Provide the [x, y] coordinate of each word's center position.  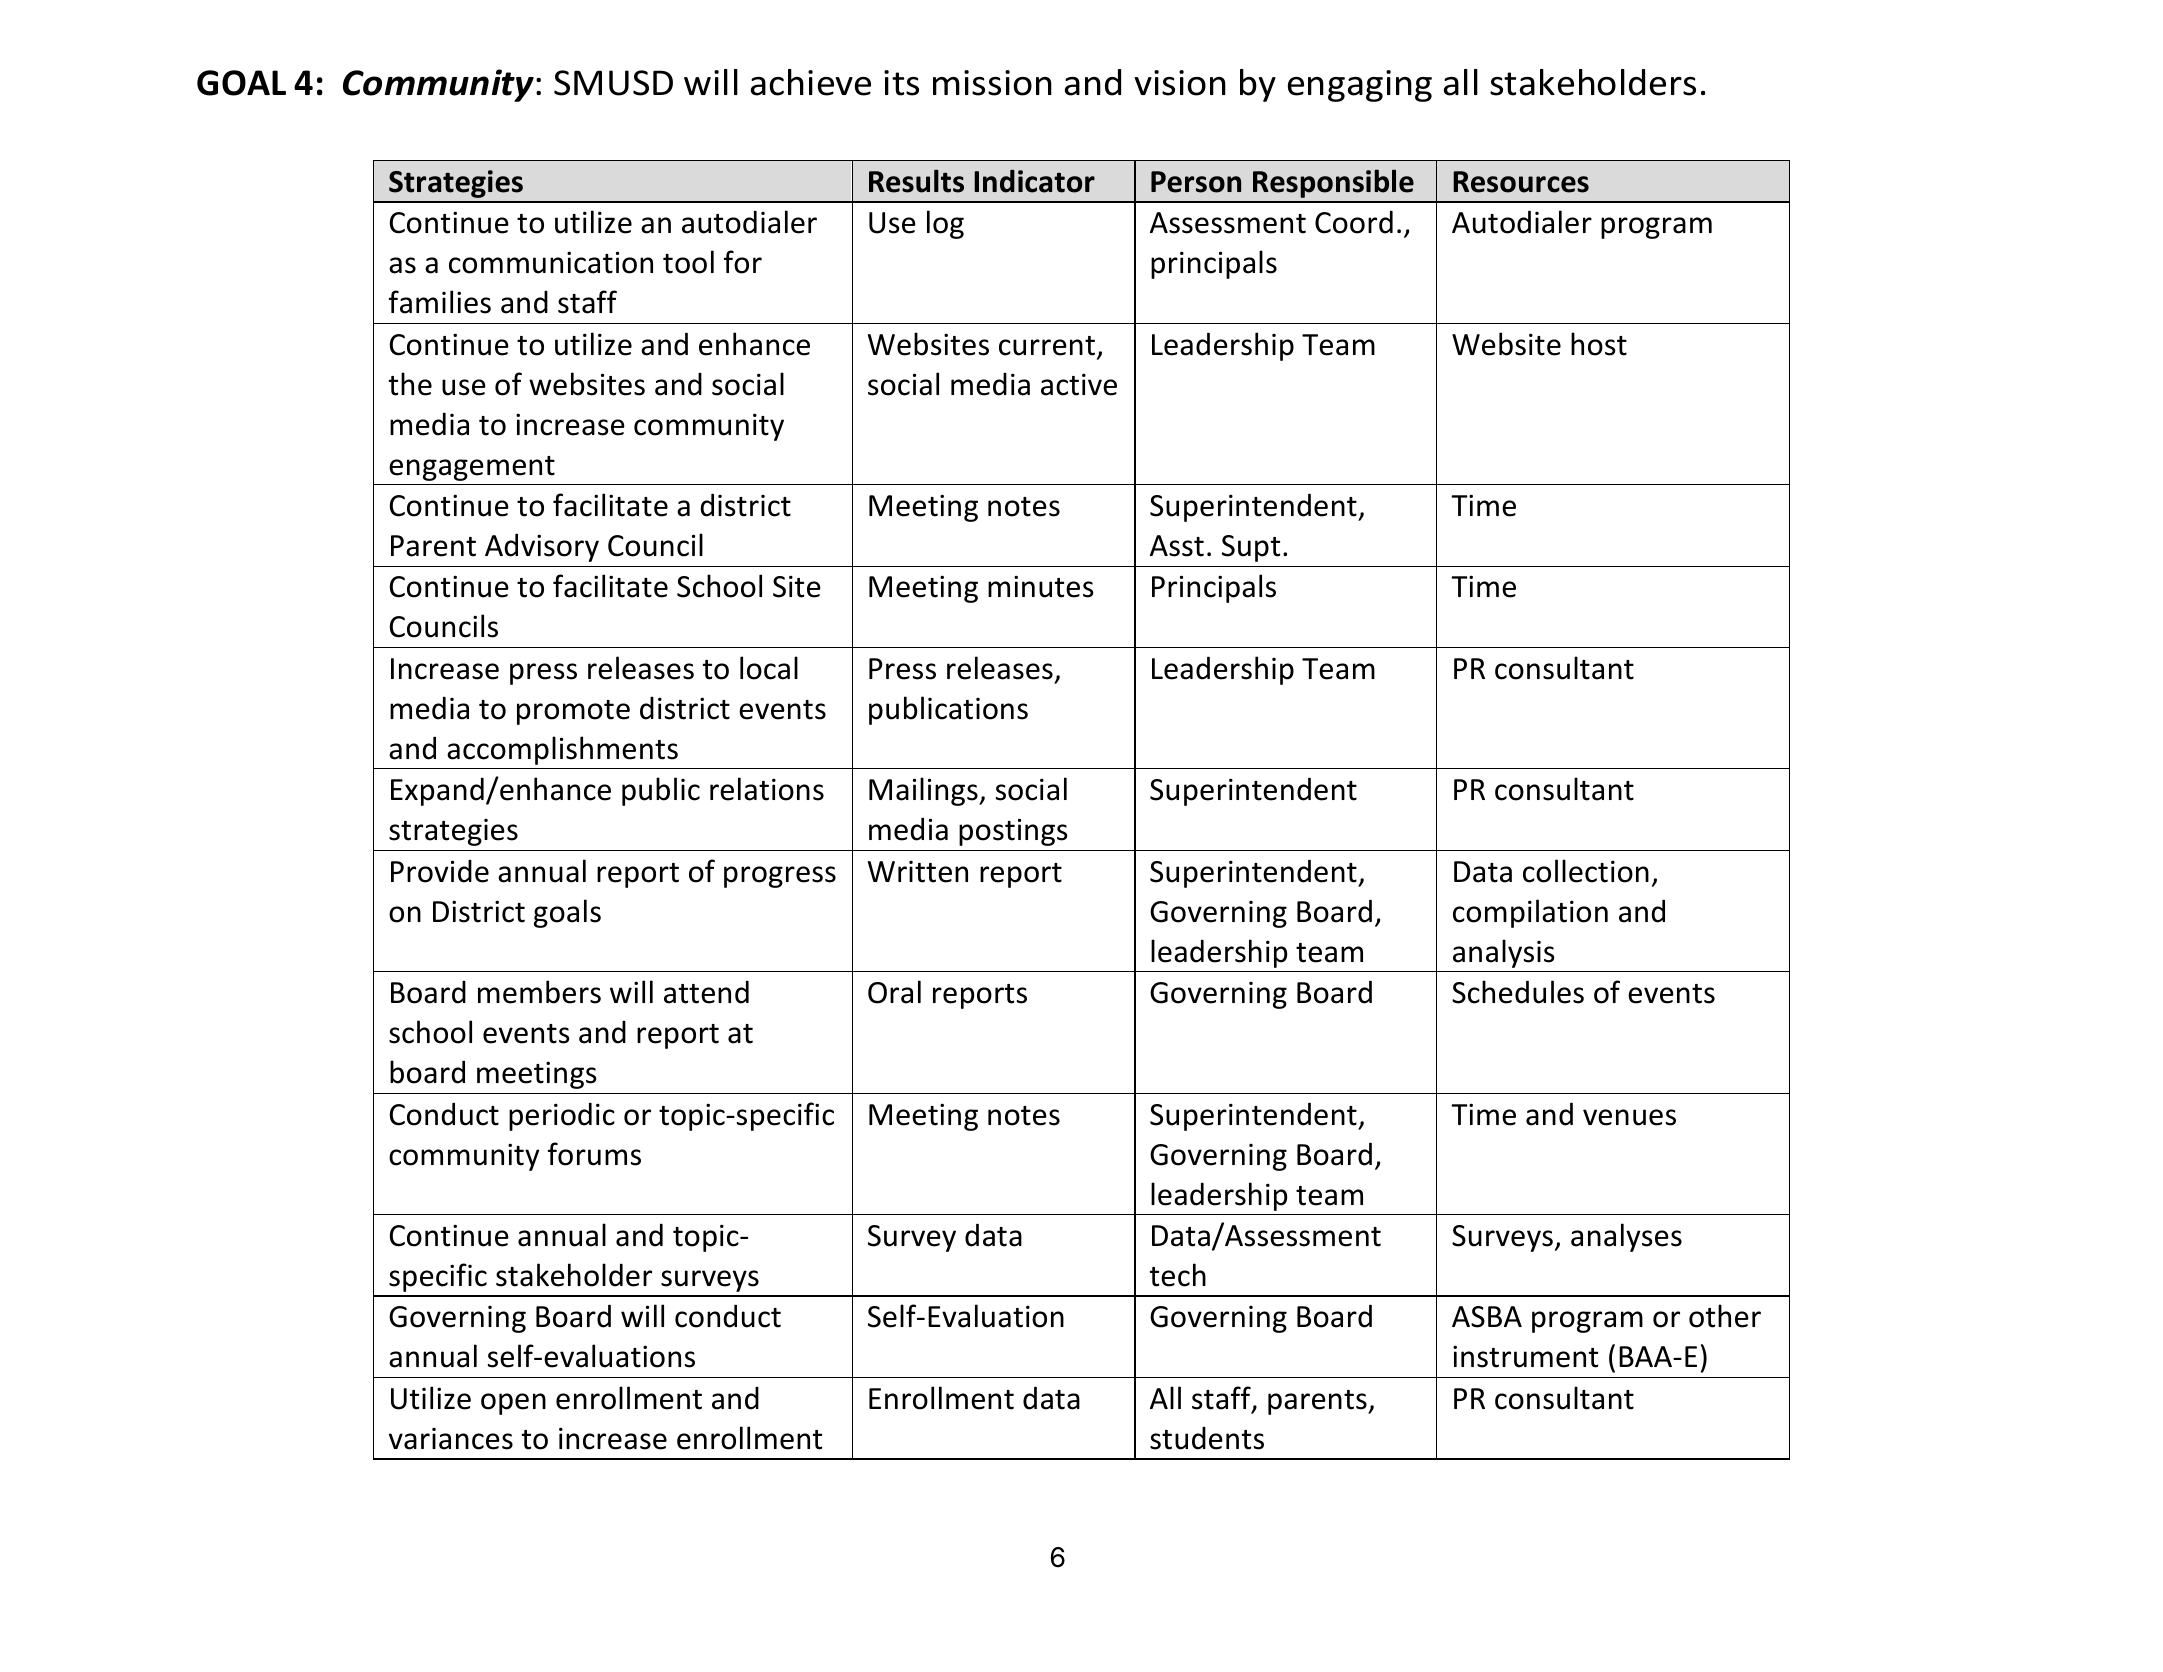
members [539, 992]
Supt [1251, 548]
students [1207, 1438]
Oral [894, 992]
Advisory [542, 547]
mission [992, 83]
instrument [1525, 1356]
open [513, 1404]
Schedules [1518, 992]
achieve [811, 82]
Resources [1521, 182]
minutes [1041, 586]
